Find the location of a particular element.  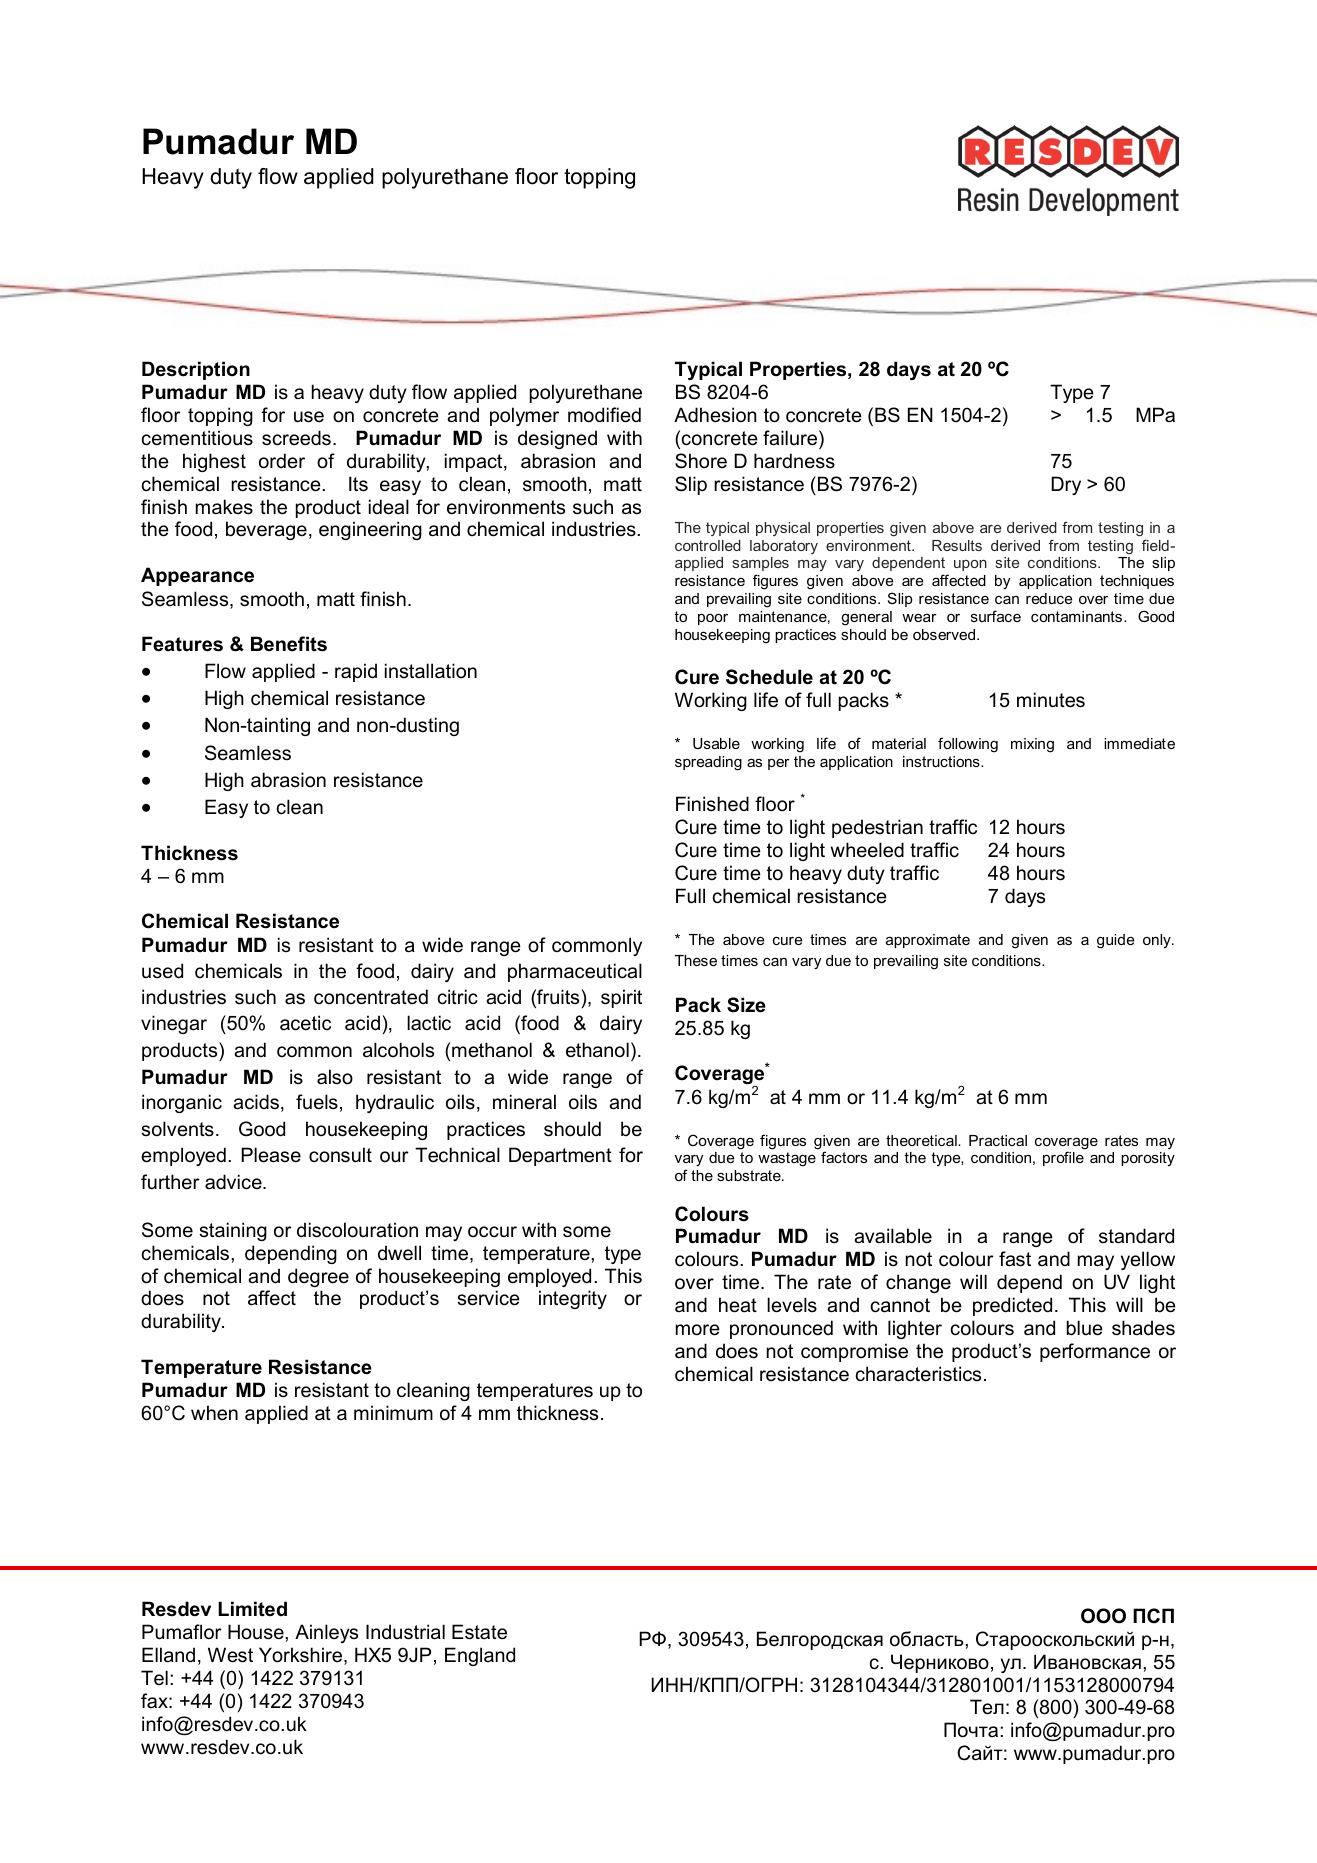

fast is located at coordinates (1015, 1259).
